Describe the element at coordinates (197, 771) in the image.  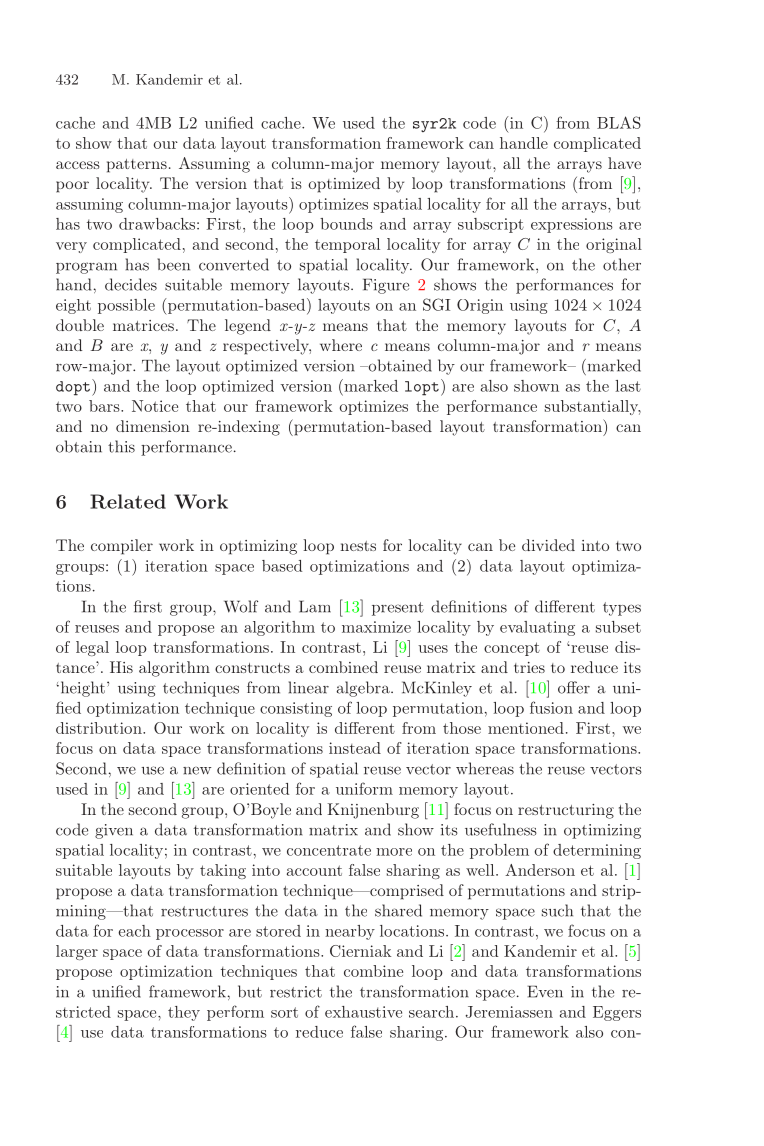
I see `new` at that location.
